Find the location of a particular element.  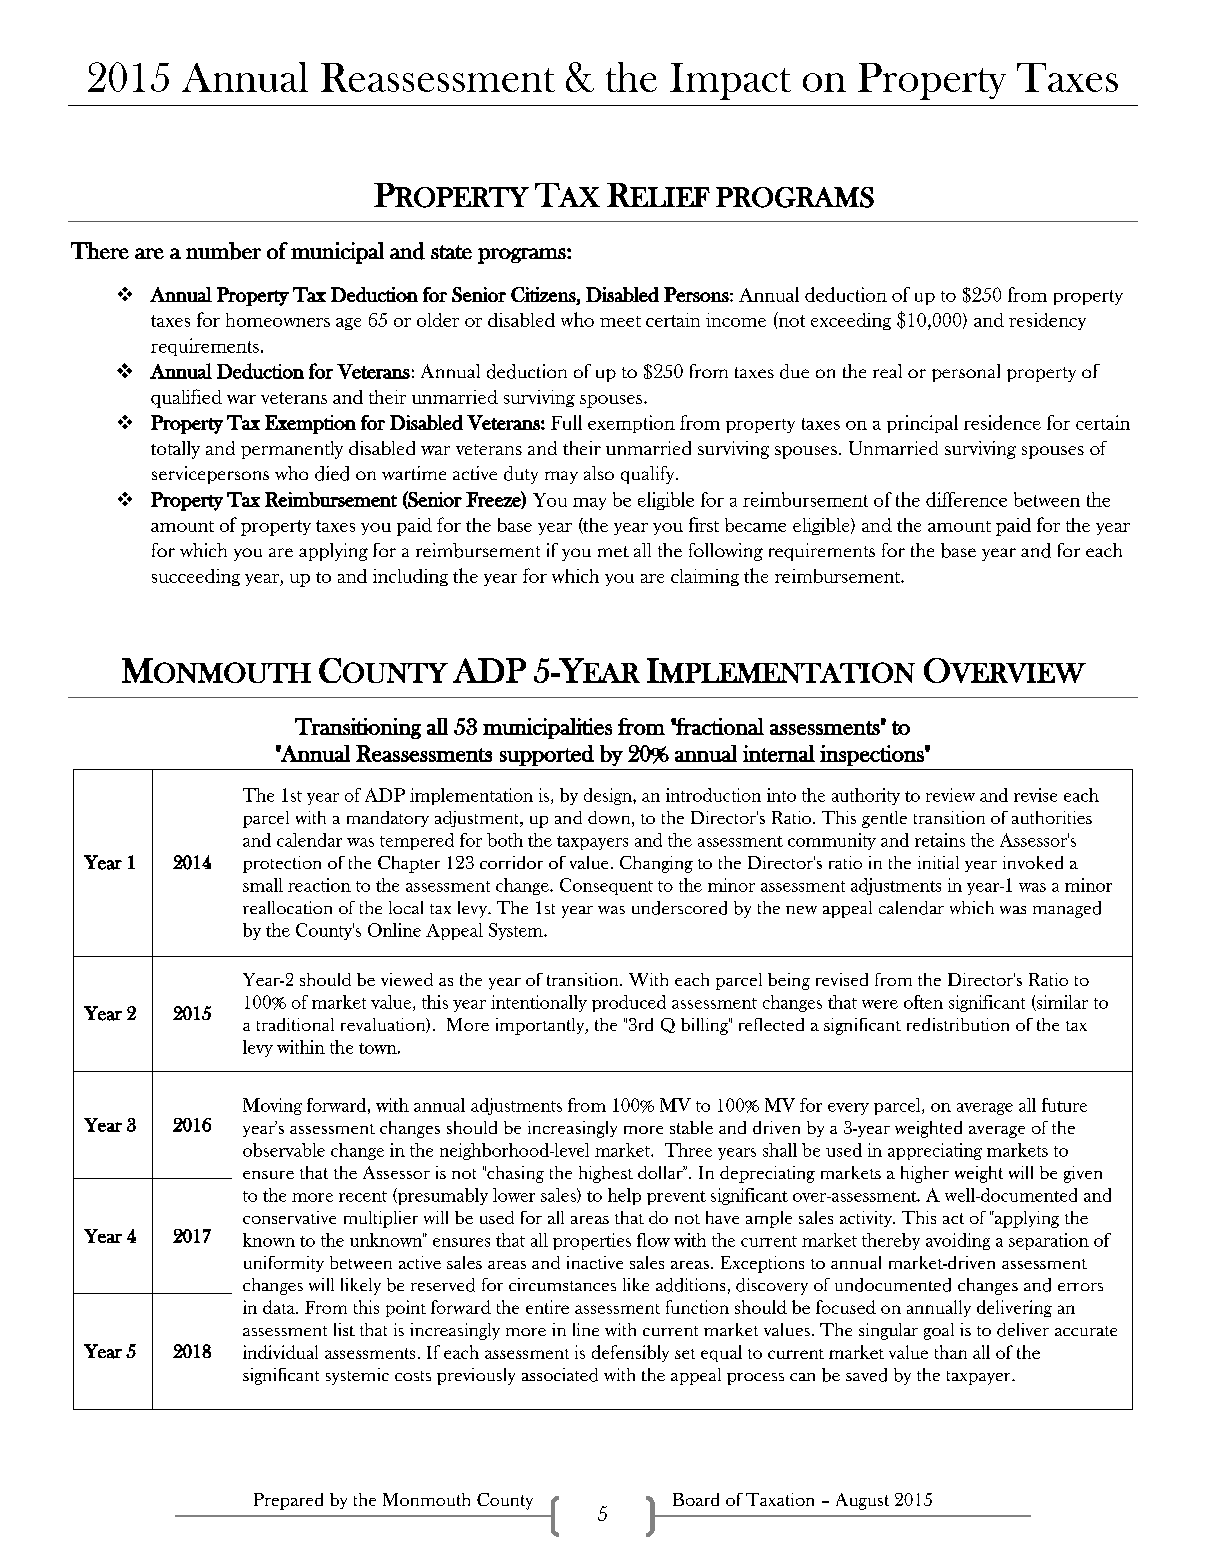

Impact is located at coordinates (730, 81).
